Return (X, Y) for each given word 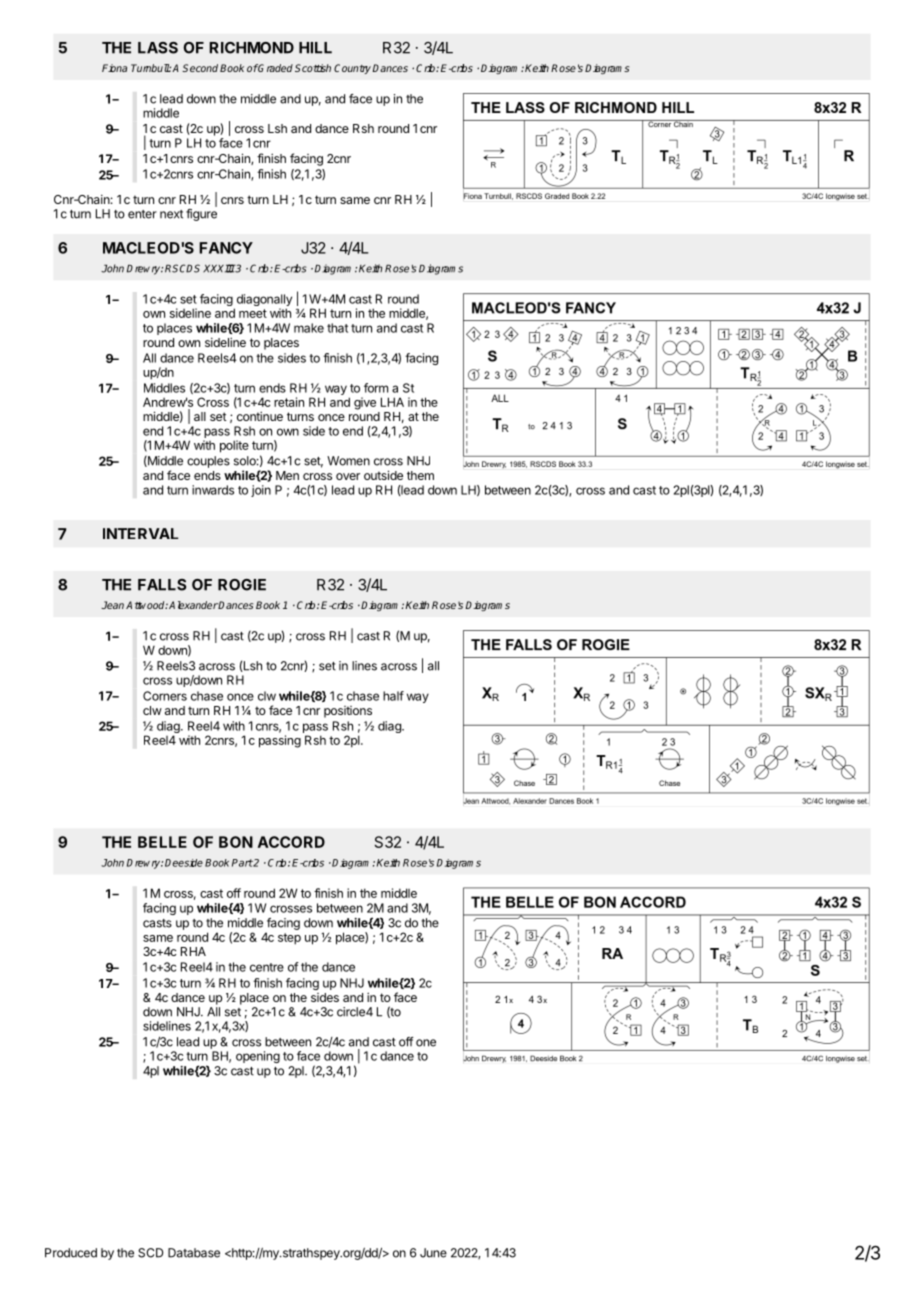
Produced (71, 1253)
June (433, 1253)
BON (236, 842)
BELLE (162, 842)
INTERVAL (141, 533)
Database (194, 1253)
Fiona (114, 68)
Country (352, 69)
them (420, 475)
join (261, 491)
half (393, 696)
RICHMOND (251, 48)
